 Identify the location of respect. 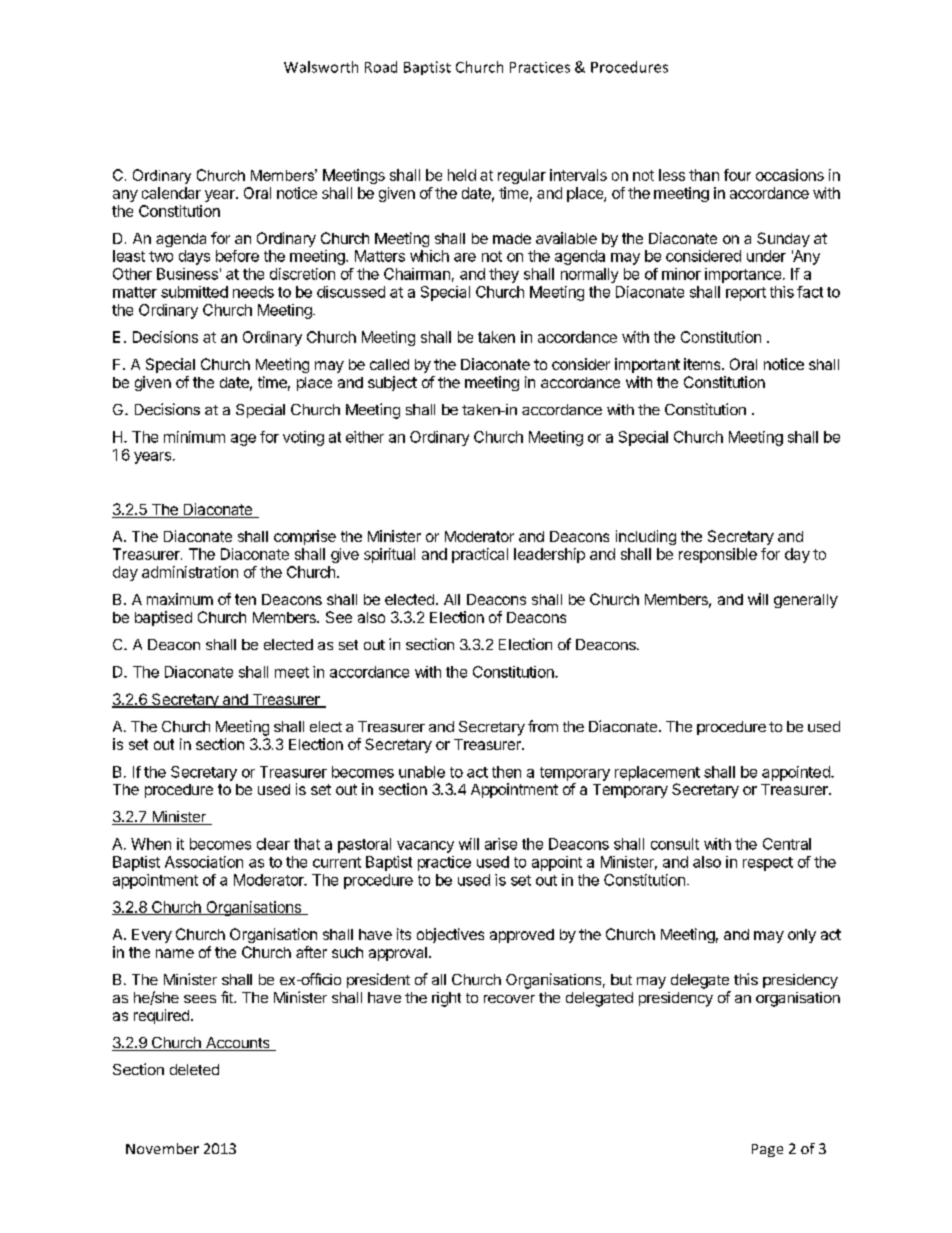
(768, 864).
